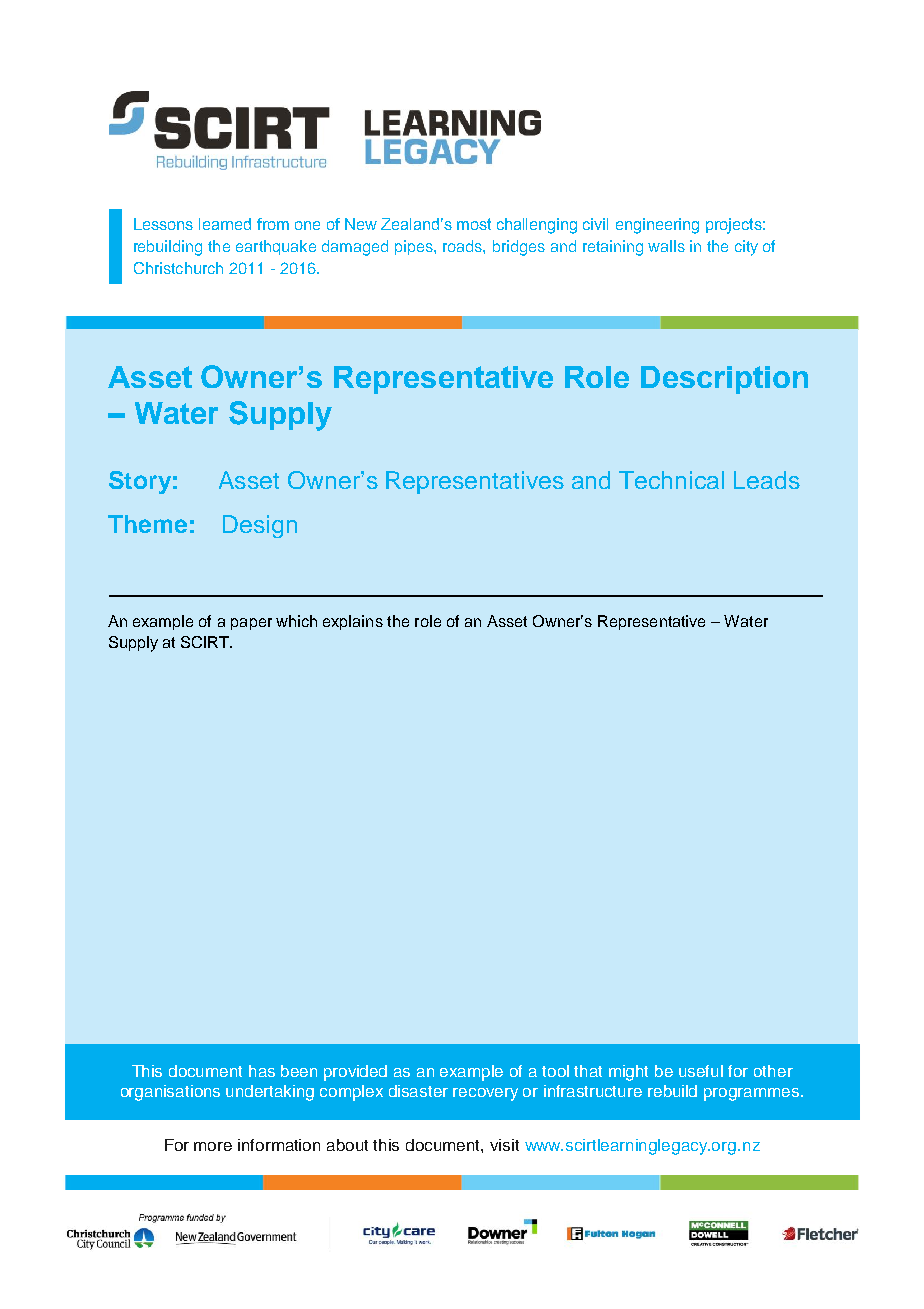 Image resolution: width=924 pixels, height=1309 pixels. Describe the element at coordinates (474, 224) in the document. I see `most` at that location.
